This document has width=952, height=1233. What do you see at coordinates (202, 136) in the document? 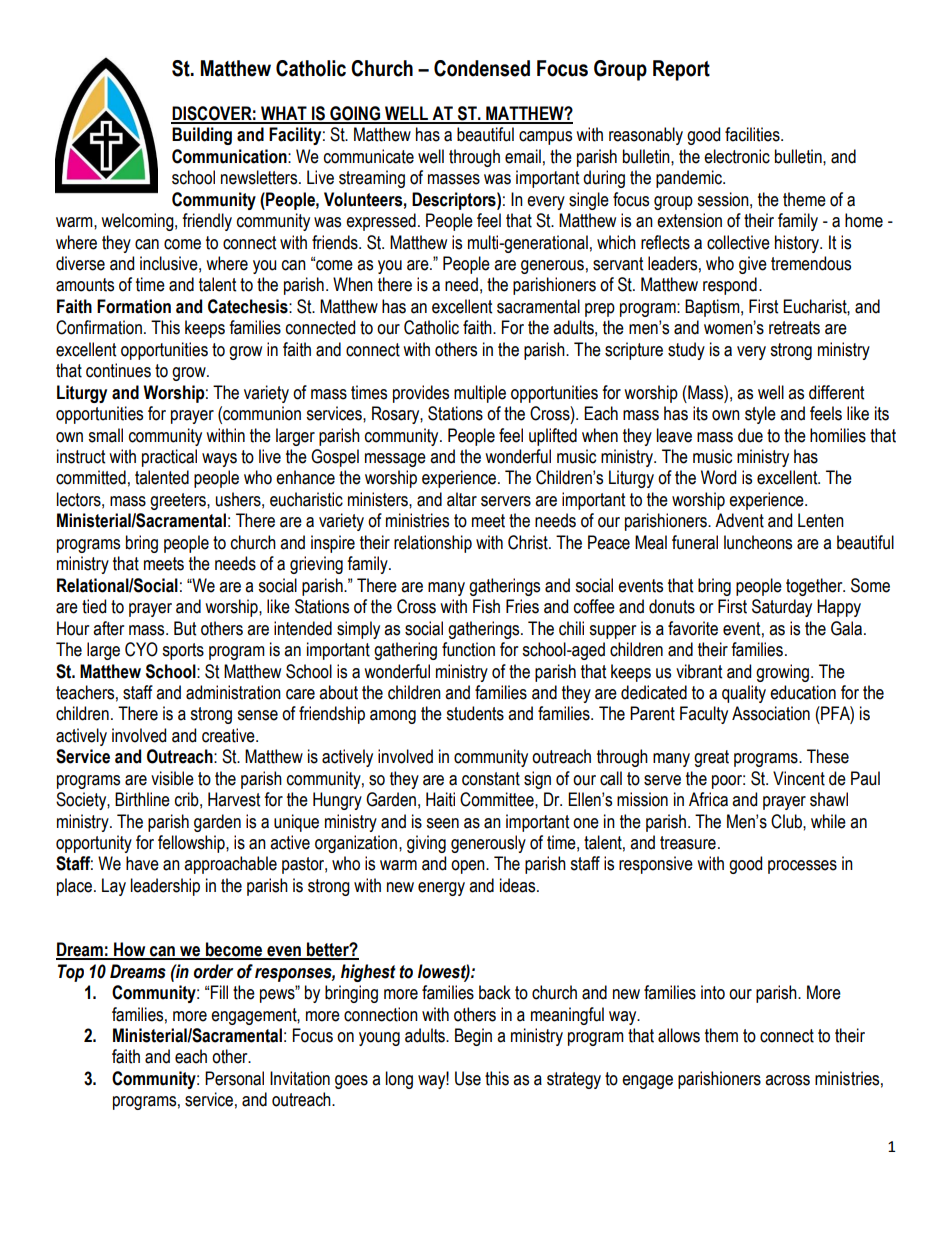
I see `Building` at bounding box center [202, 136].
